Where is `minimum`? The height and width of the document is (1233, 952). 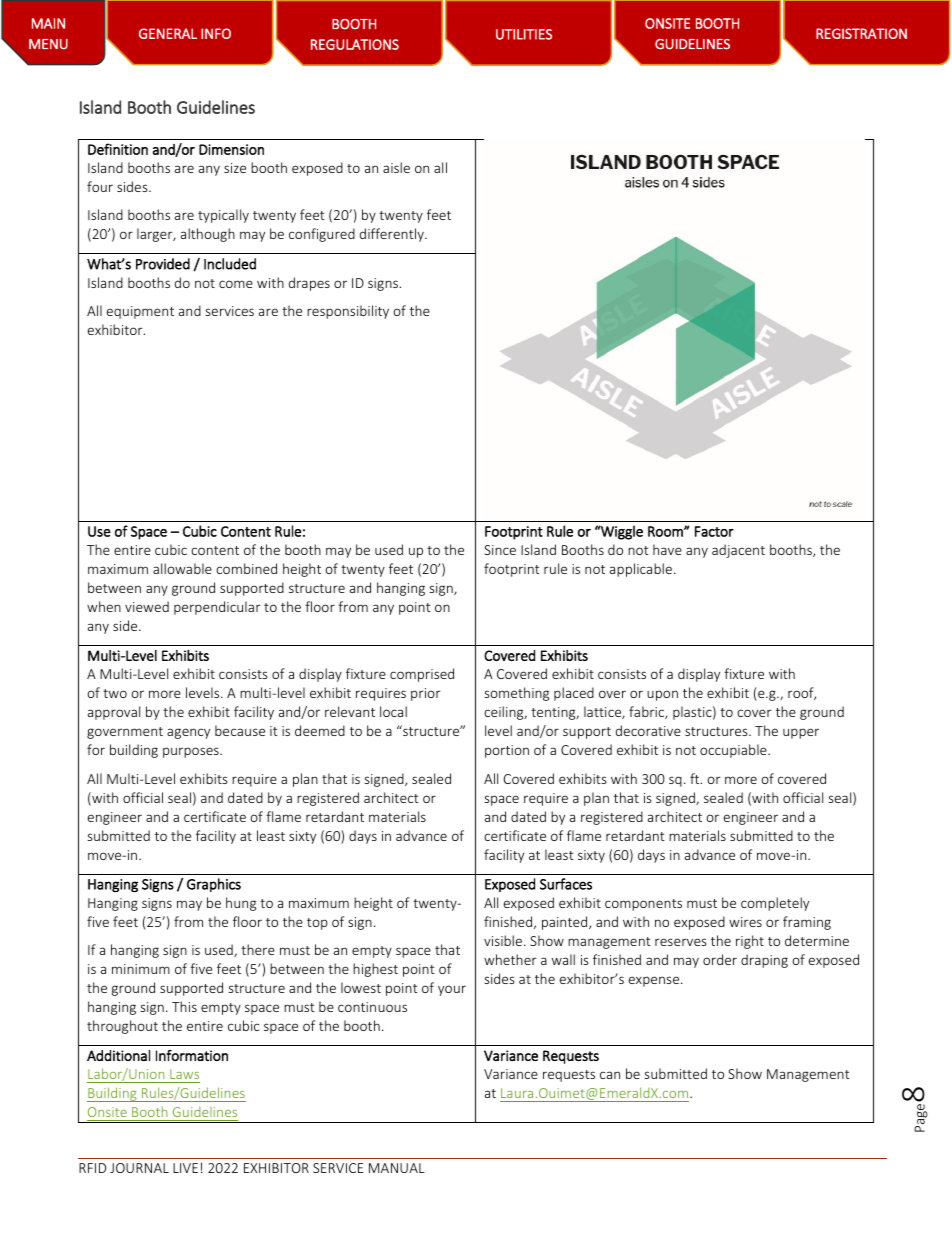
minimum is located at coordinates (141, 969).
